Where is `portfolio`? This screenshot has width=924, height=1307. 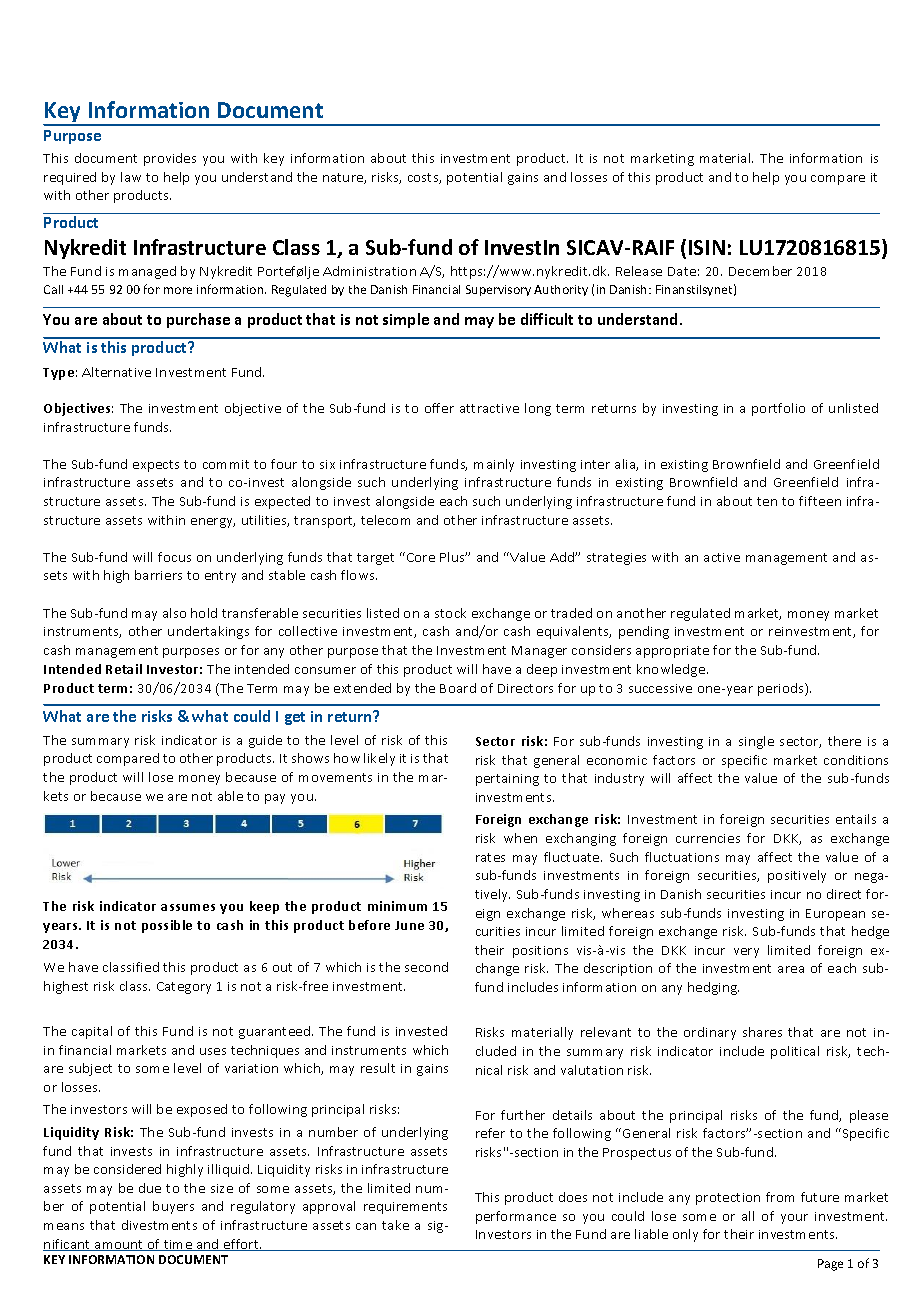
portfolio is located at coordinates (778, 409).
